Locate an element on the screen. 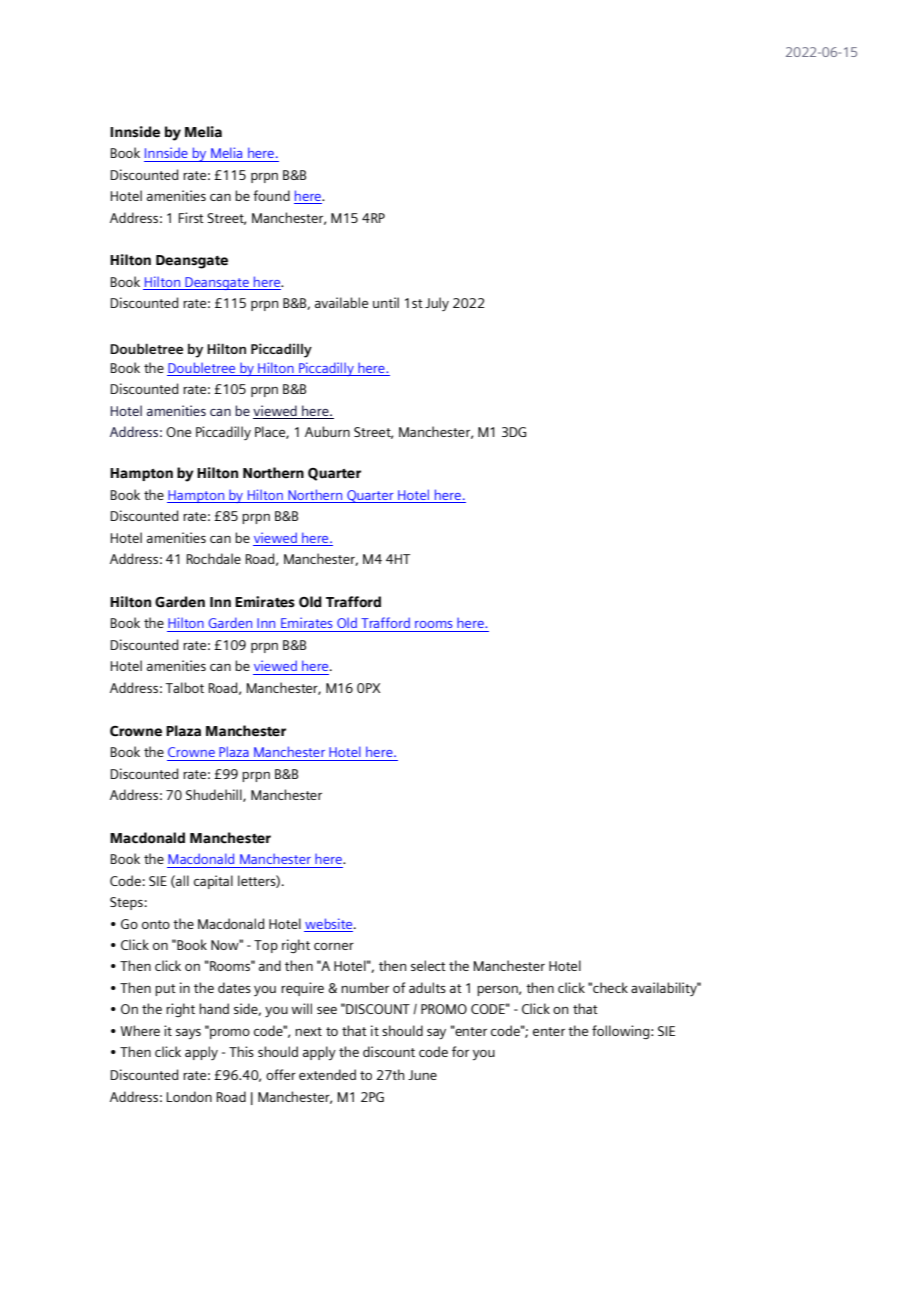 This screenshot has width=924, height=1308. First is located at coordinates (191, 217).
